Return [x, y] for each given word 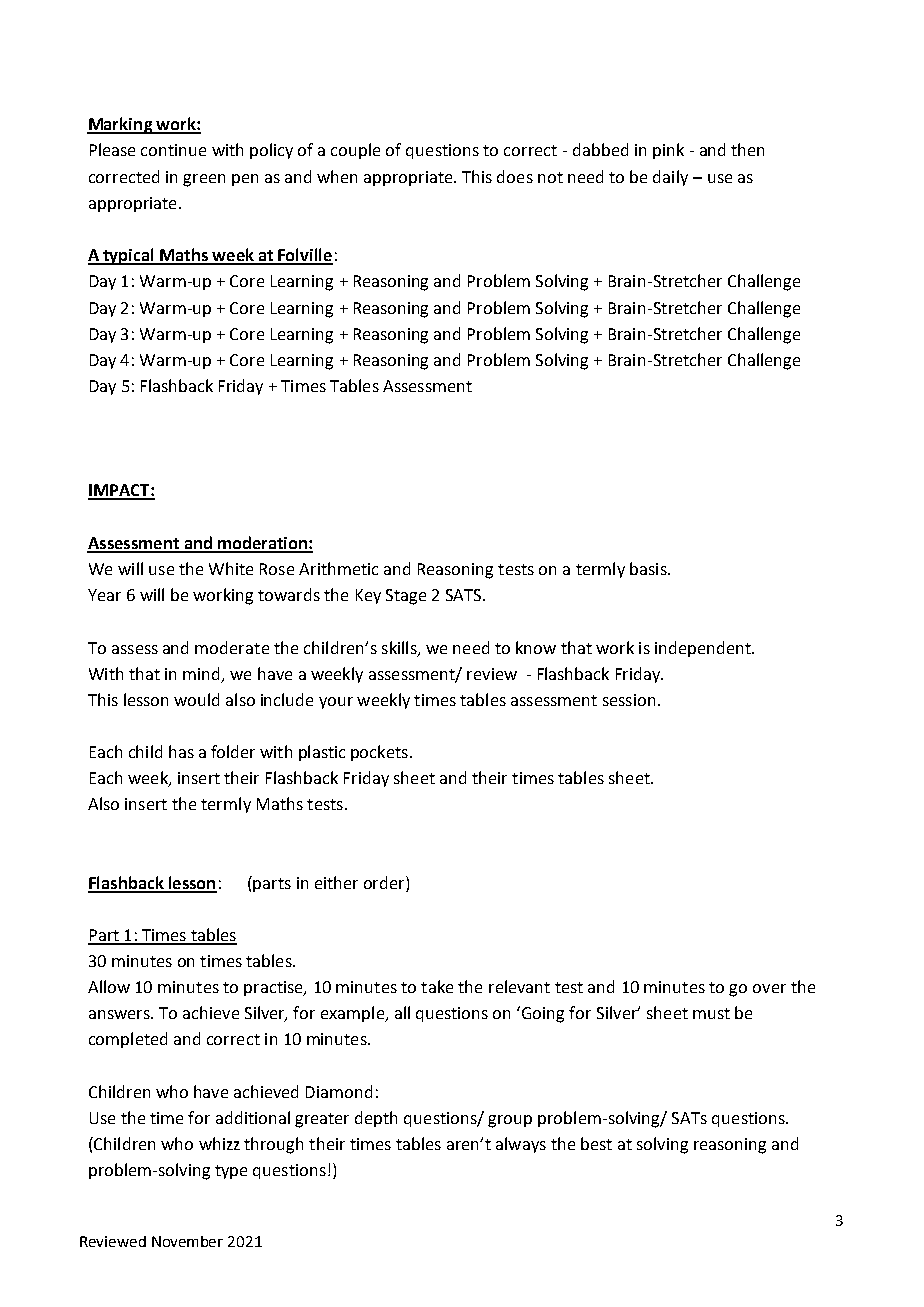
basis [649, 568]
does [515, 176]
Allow [109, 986]
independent [704, 649]
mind [201, 673]
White [231, 568]
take [437, 986]
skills [400, 648]
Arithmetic [338, 568]
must [711, 1013]
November [187, 1241]
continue [173, 150]
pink [668, 151]
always [521, 1145]
